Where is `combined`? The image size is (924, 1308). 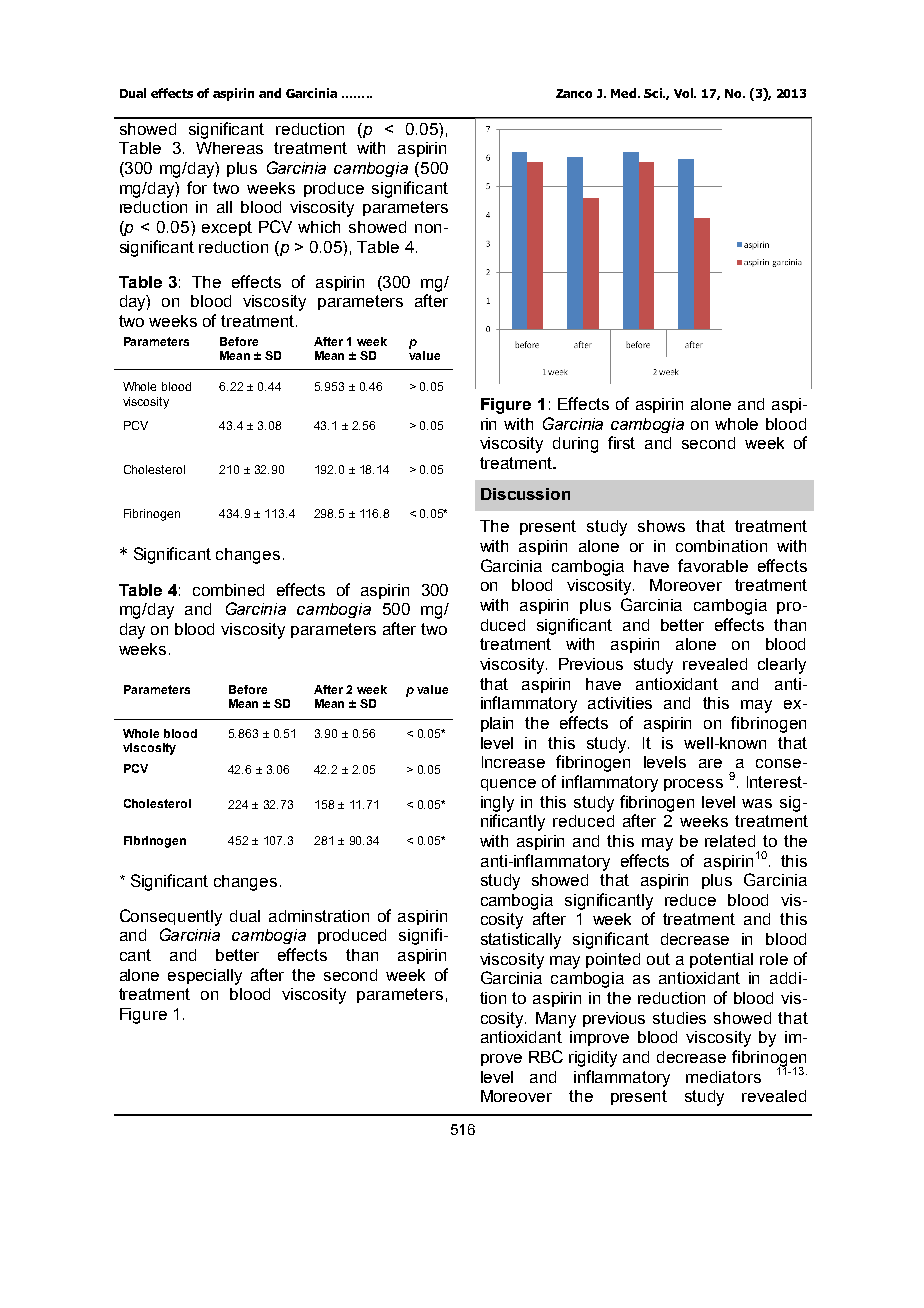 combined is located at coordinates (228, 590).
